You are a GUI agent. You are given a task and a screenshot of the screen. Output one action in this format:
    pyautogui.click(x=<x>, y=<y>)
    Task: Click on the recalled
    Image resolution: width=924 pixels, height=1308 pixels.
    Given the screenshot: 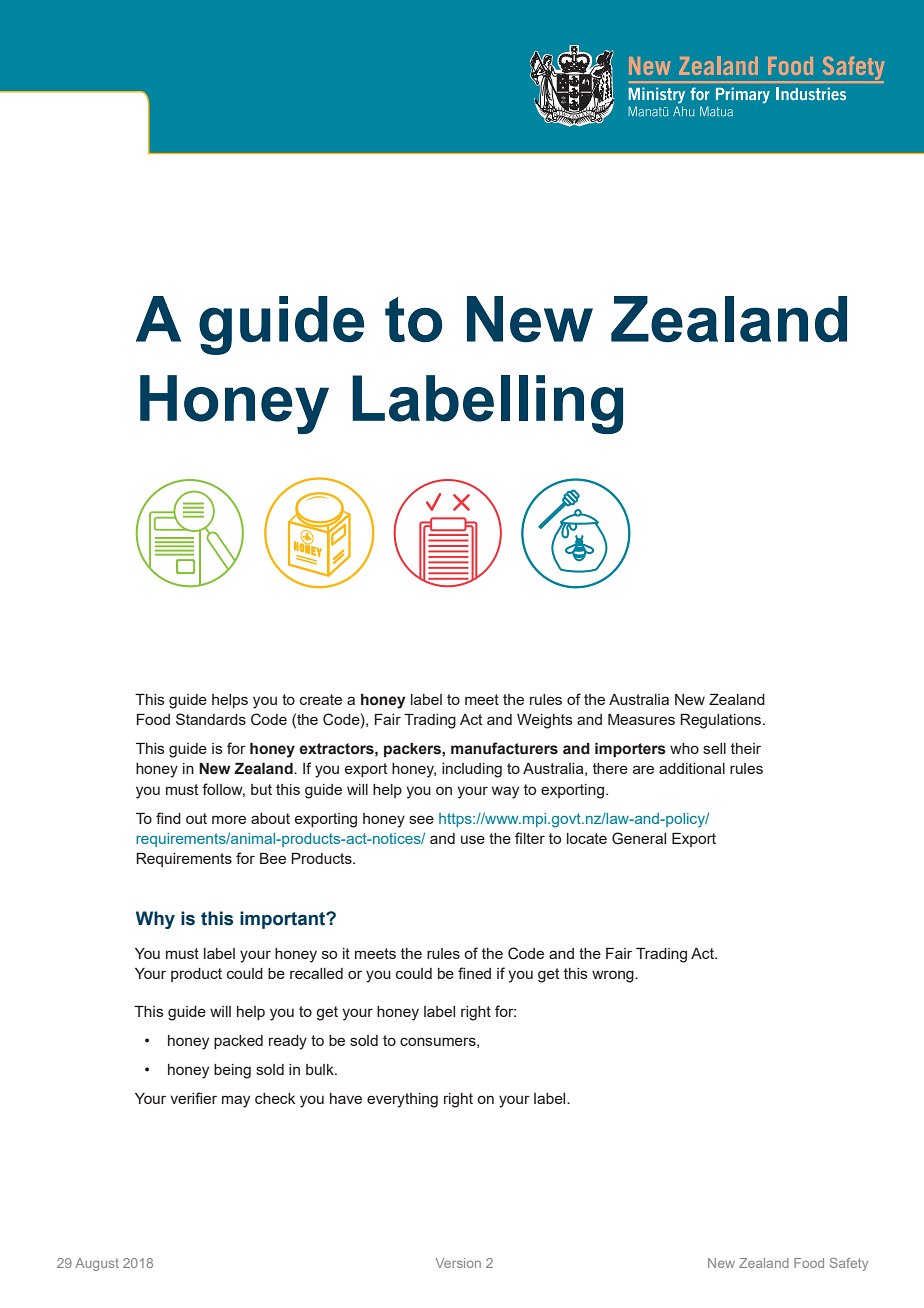 What is the action you would take?
    pyautogui.click(x=316, y=973)
